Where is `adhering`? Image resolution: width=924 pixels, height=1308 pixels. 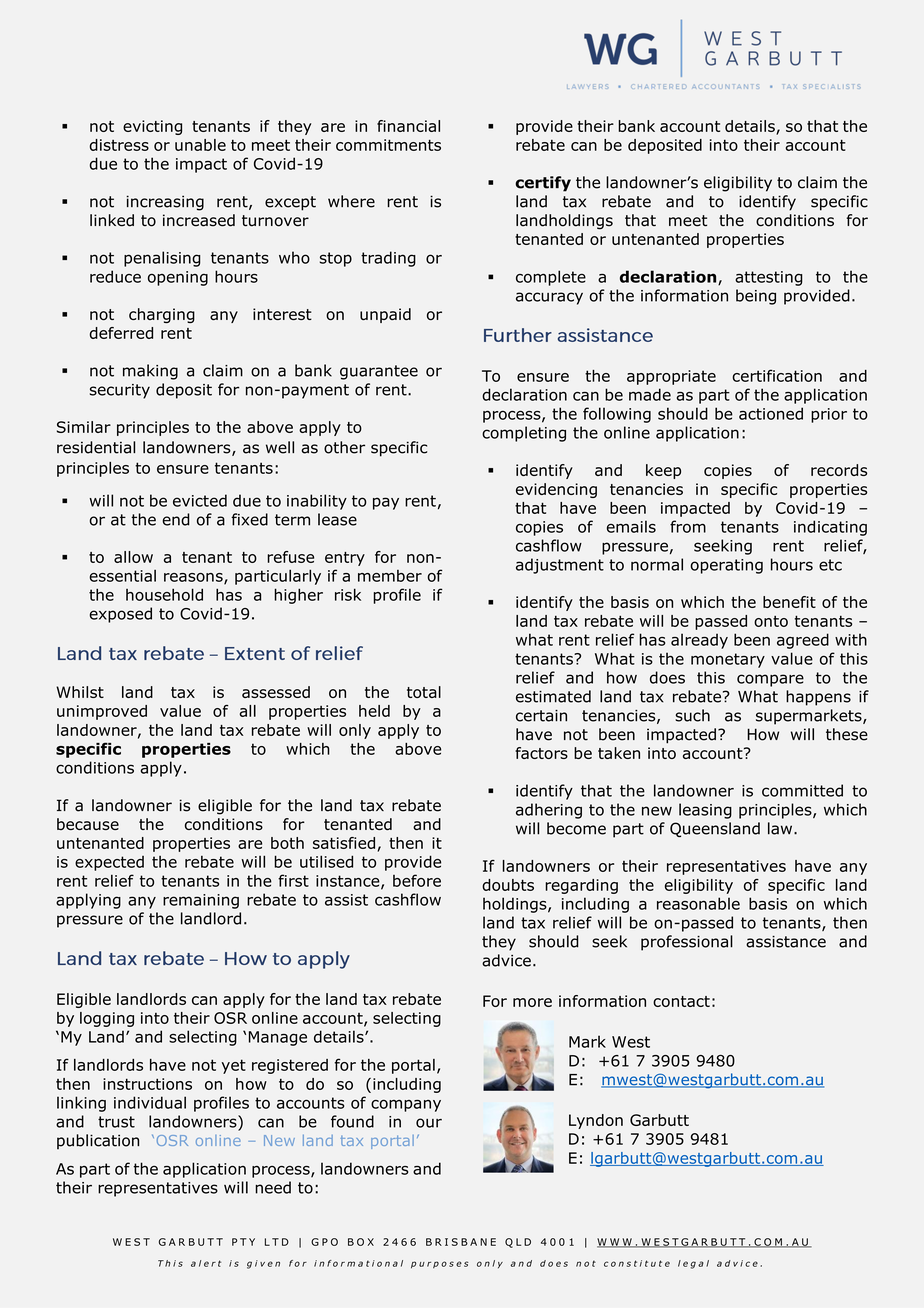 adhering is located at coordinates (549, 811).
